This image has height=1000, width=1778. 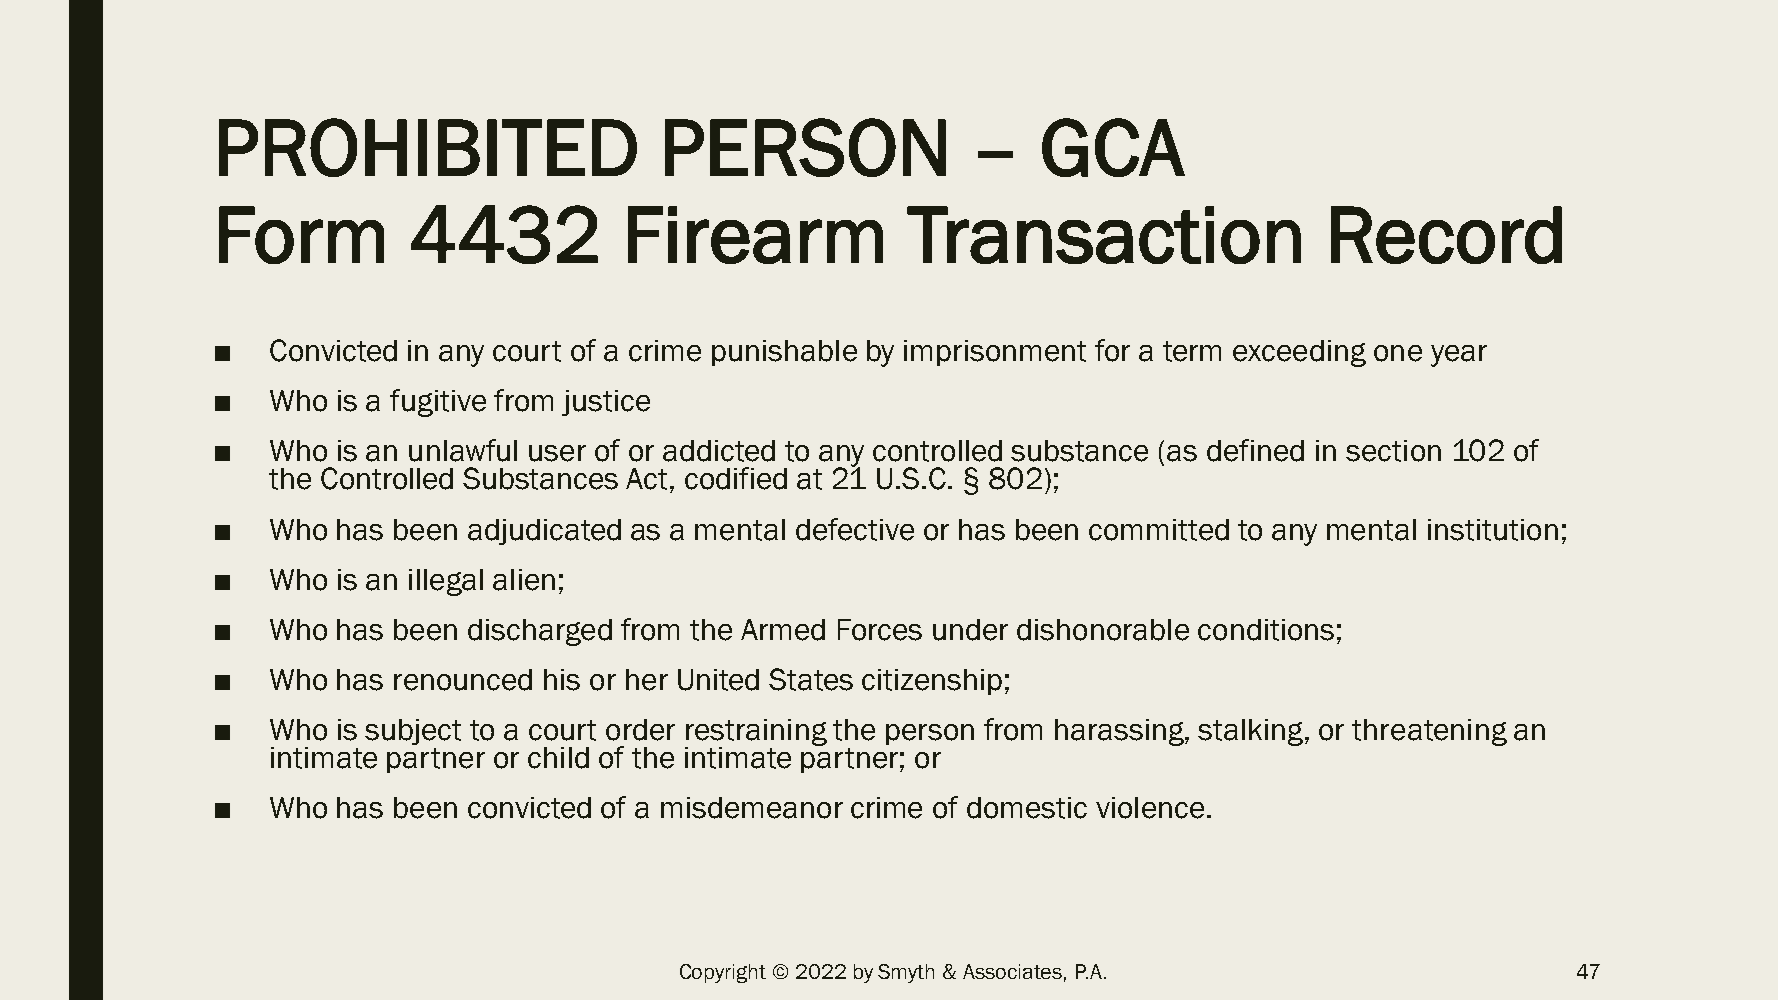 I want to click on threatening, so click(x=1429, y=732).
